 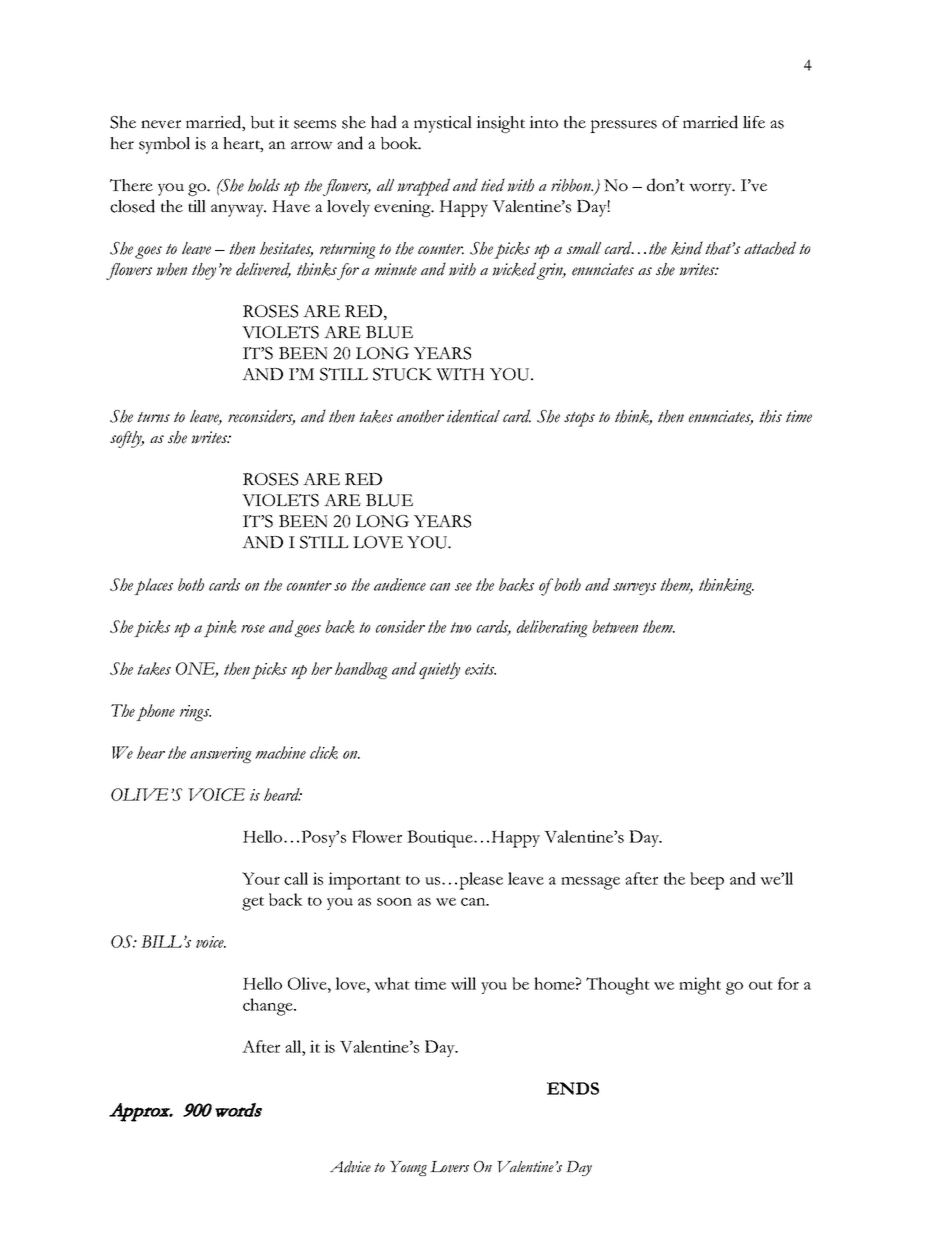 What do you see at coordinates (573, 1088) in the screenshot?
I see `ENDS` at bounding box center [573, 1088].
